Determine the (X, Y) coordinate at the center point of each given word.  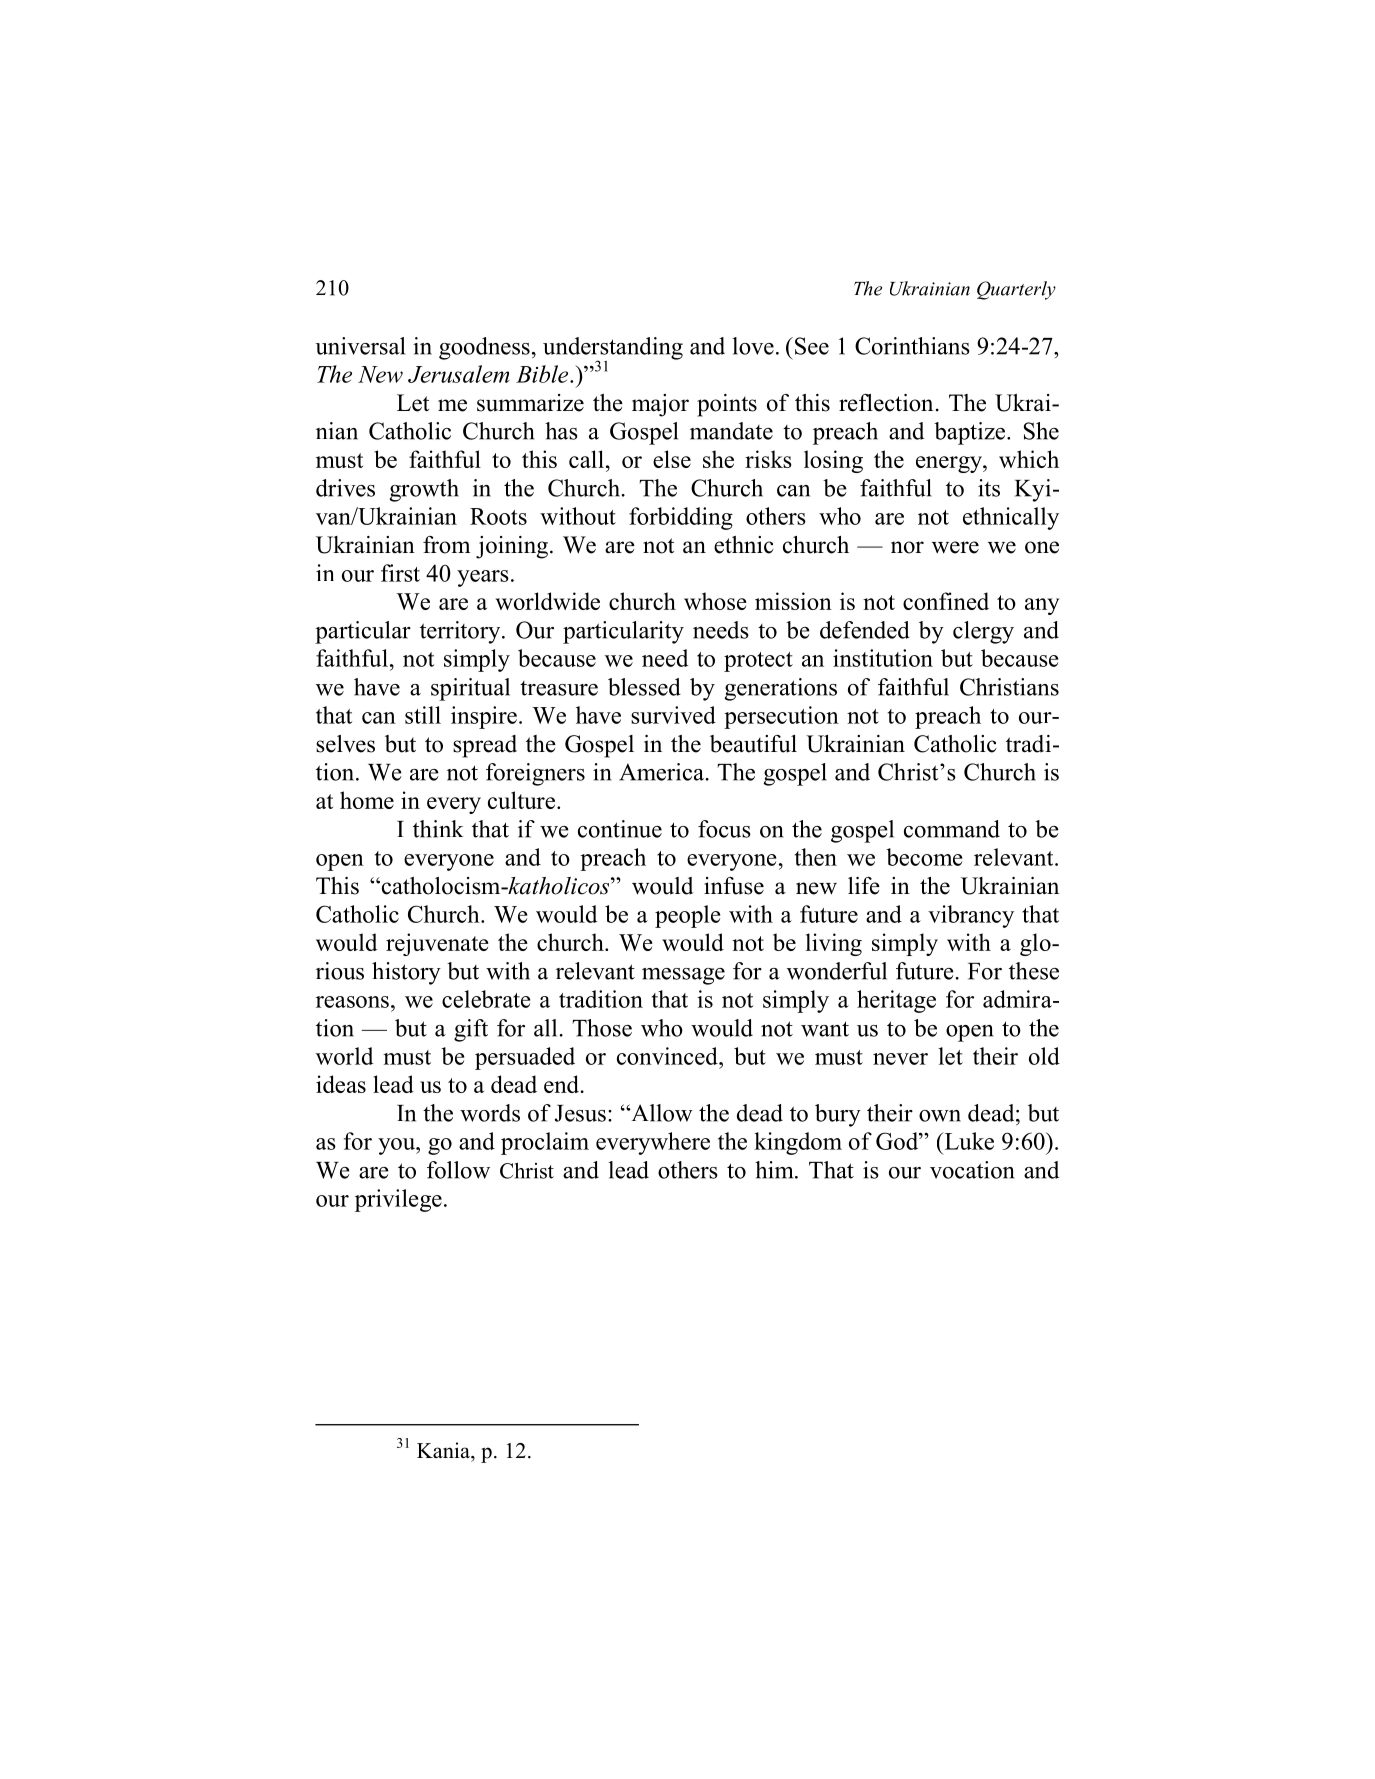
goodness (484, 348)
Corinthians (912, 346)
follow (458, 1170)
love (753, 346)
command (952, 829)
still (423, 715)
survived (673, 715)
